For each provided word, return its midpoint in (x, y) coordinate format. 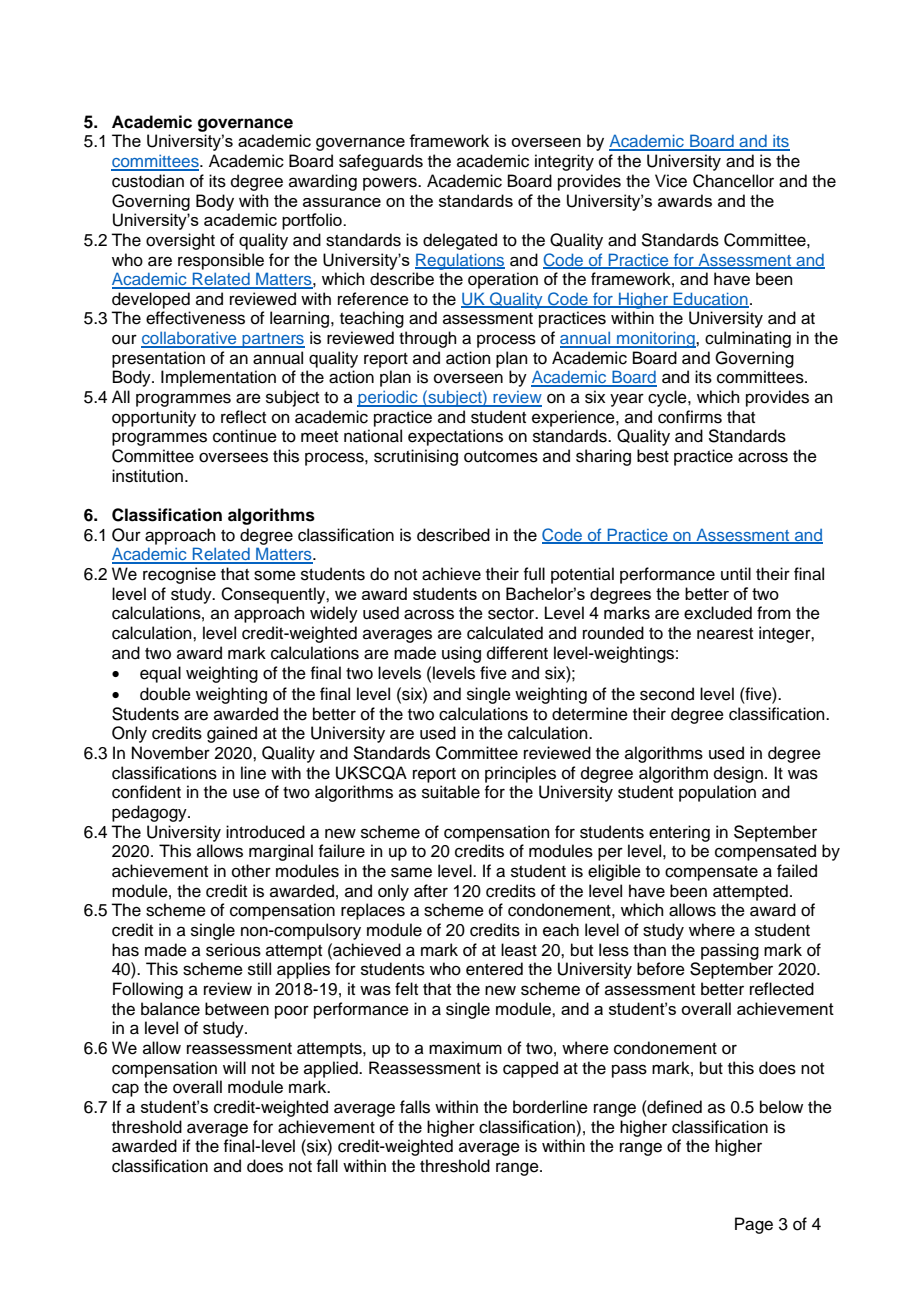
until (736, 574)
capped (530, 1069)
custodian (148, 181)
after (431, 891)
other (251, 871)
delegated (460, 241)
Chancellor (733, 181)
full (534, 574)
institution (147, 476)
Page (754, 1225)
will (234, 1067)
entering (679, 833)
